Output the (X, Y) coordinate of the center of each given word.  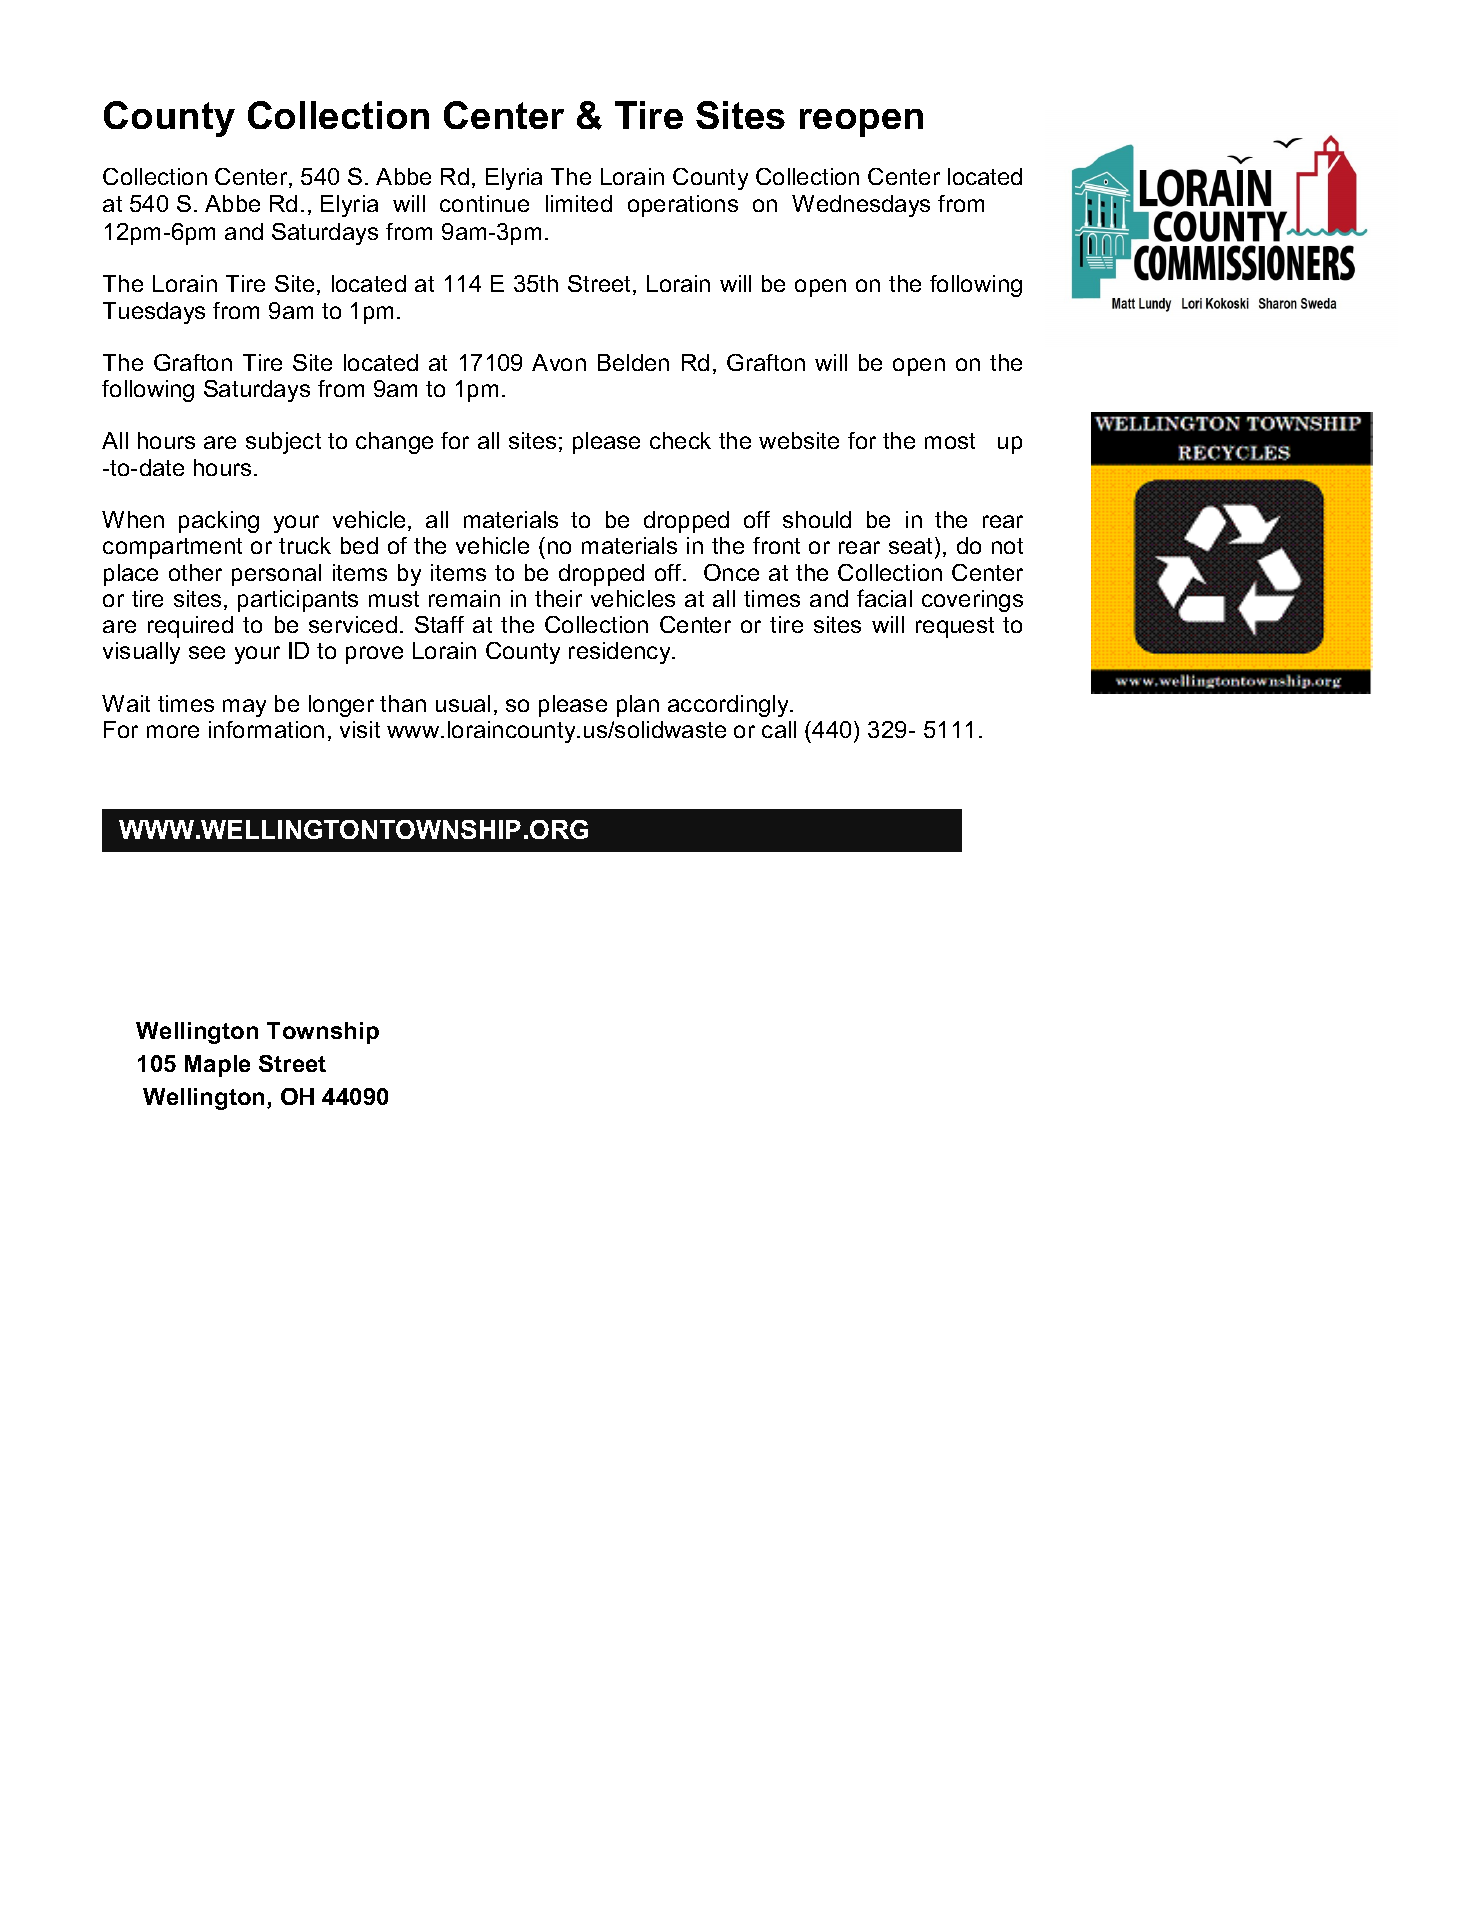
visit (360, 729)
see (207, 652)
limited (579, 203)
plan (638, 706)
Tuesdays (154, 313)
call (779, 729)
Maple (217, 1066)
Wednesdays (861, 206)
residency (621, 653)
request (955, 627)
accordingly (730, 706)
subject (283, 443)
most (950, 441)
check (680, 440)
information (266, 729)
